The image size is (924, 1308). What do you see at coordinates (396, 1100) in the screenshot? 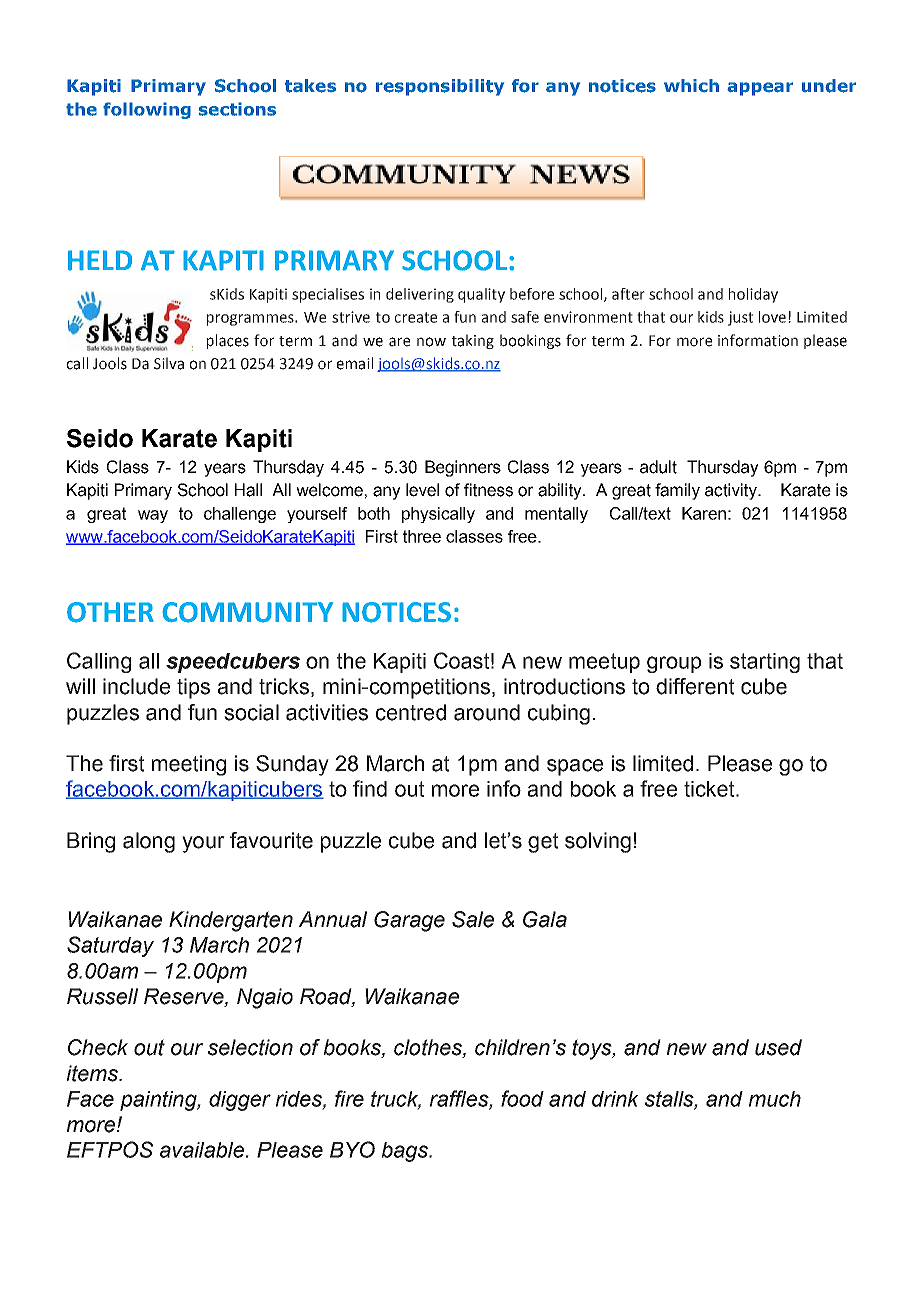
I see `truck` at bounding box center [396, 1100].
